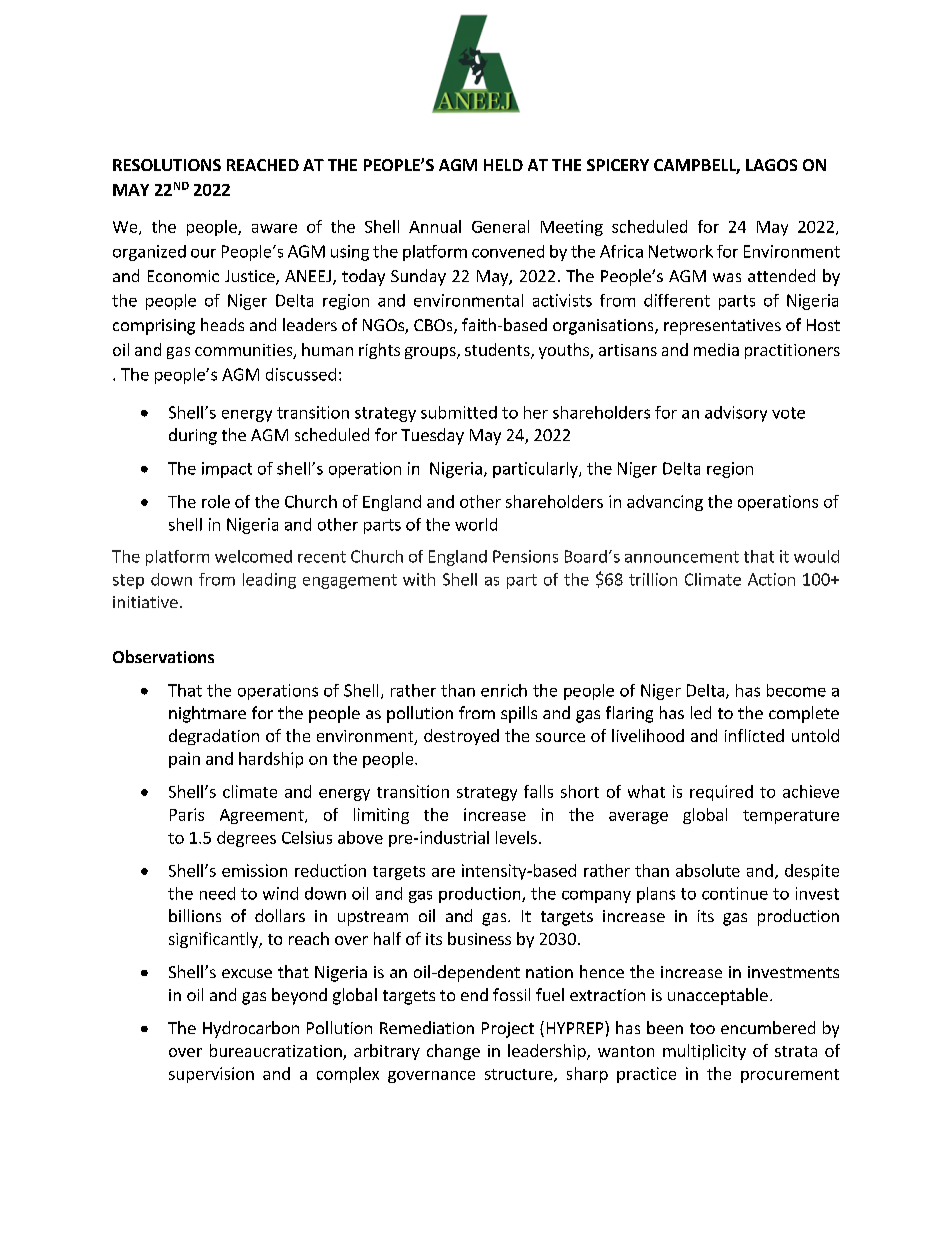 This screenshot has width=952, height=1233. What do you see at coordinates (503, 165) in the screenshot?
I see `HELD` at bounding box center [503, 165].
